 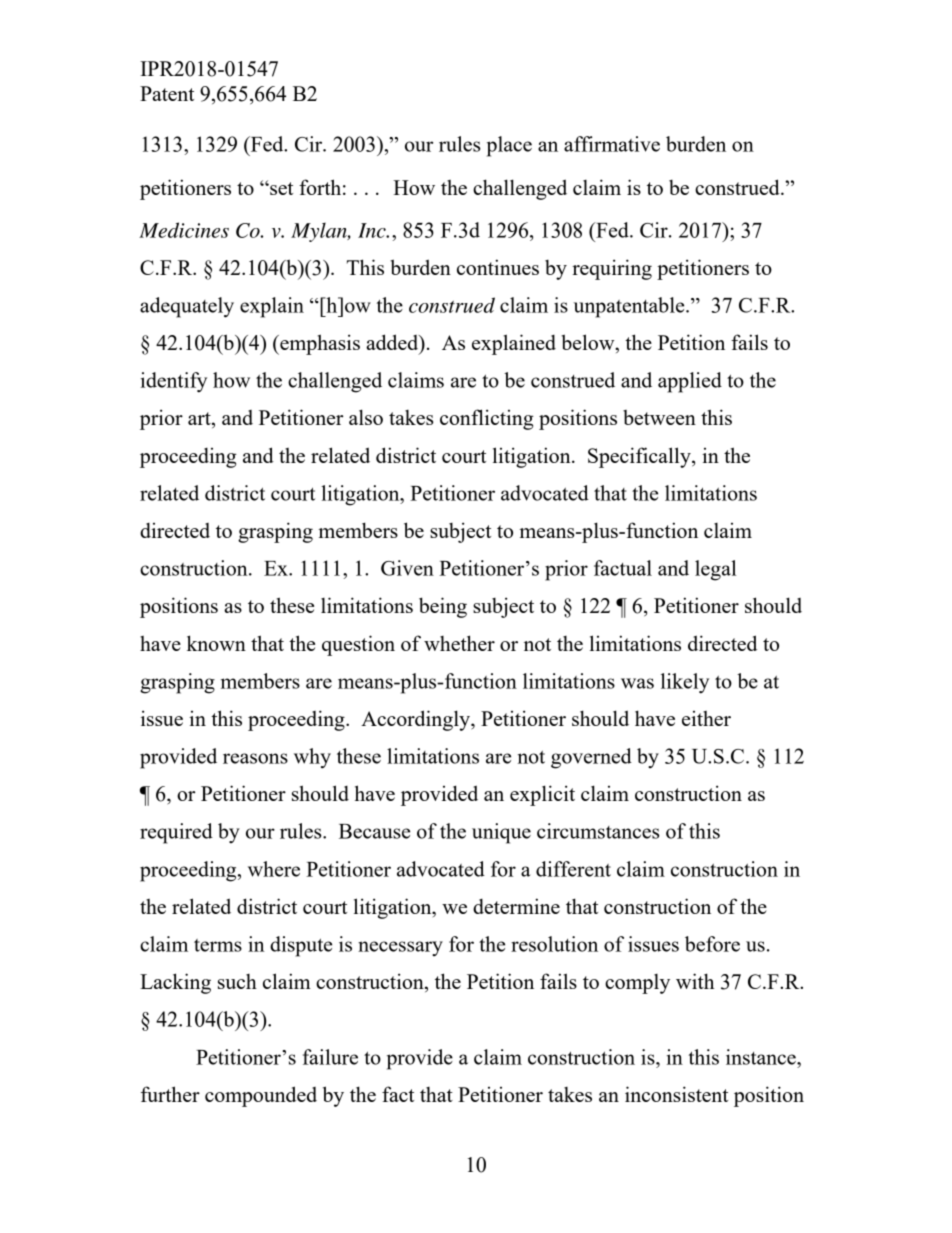 I want to click on legal, so click(x=715, y=570).
